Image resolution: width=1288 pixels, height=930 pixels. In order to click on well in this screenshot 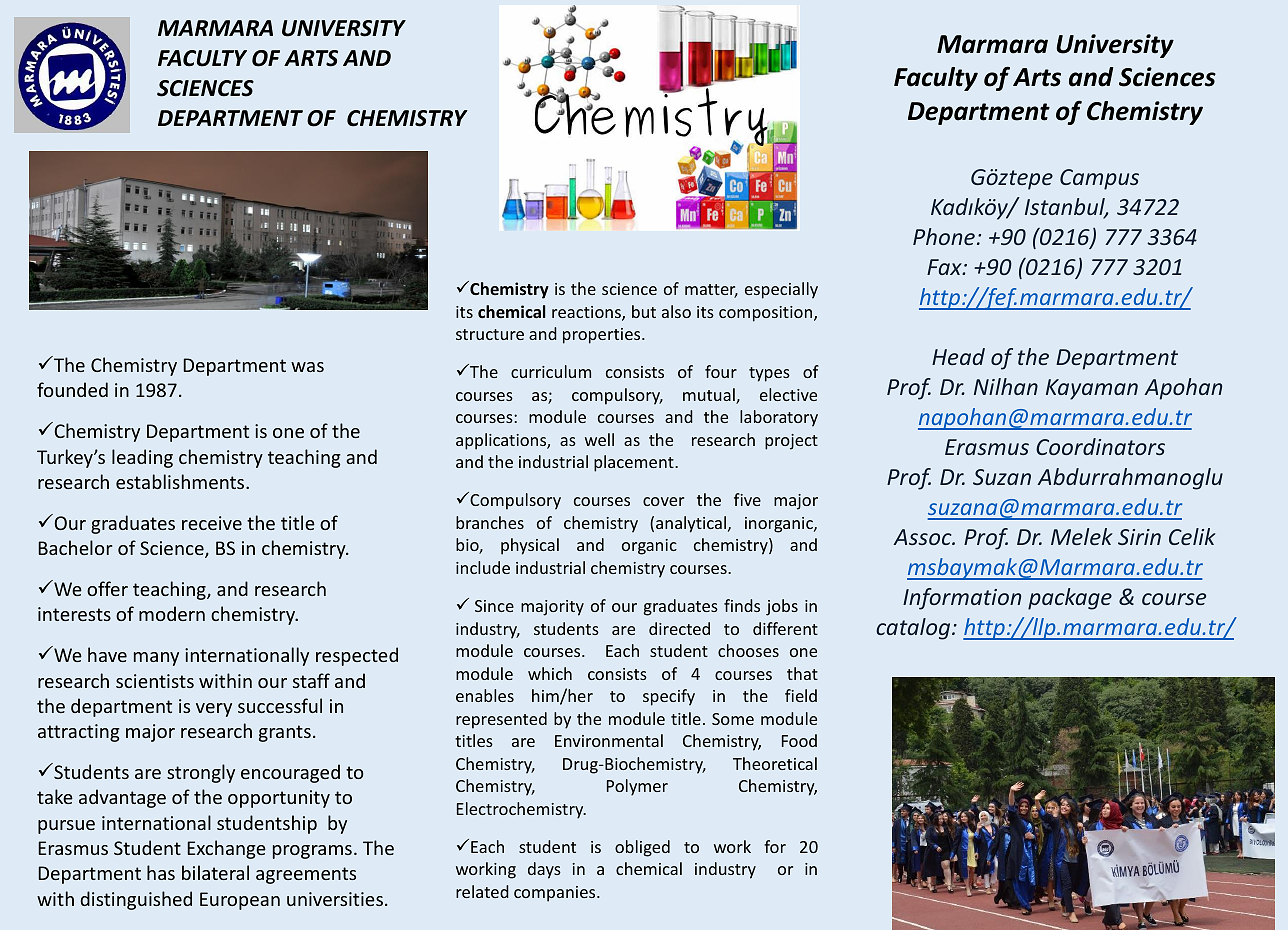, I will do `click(599, 439)`.
